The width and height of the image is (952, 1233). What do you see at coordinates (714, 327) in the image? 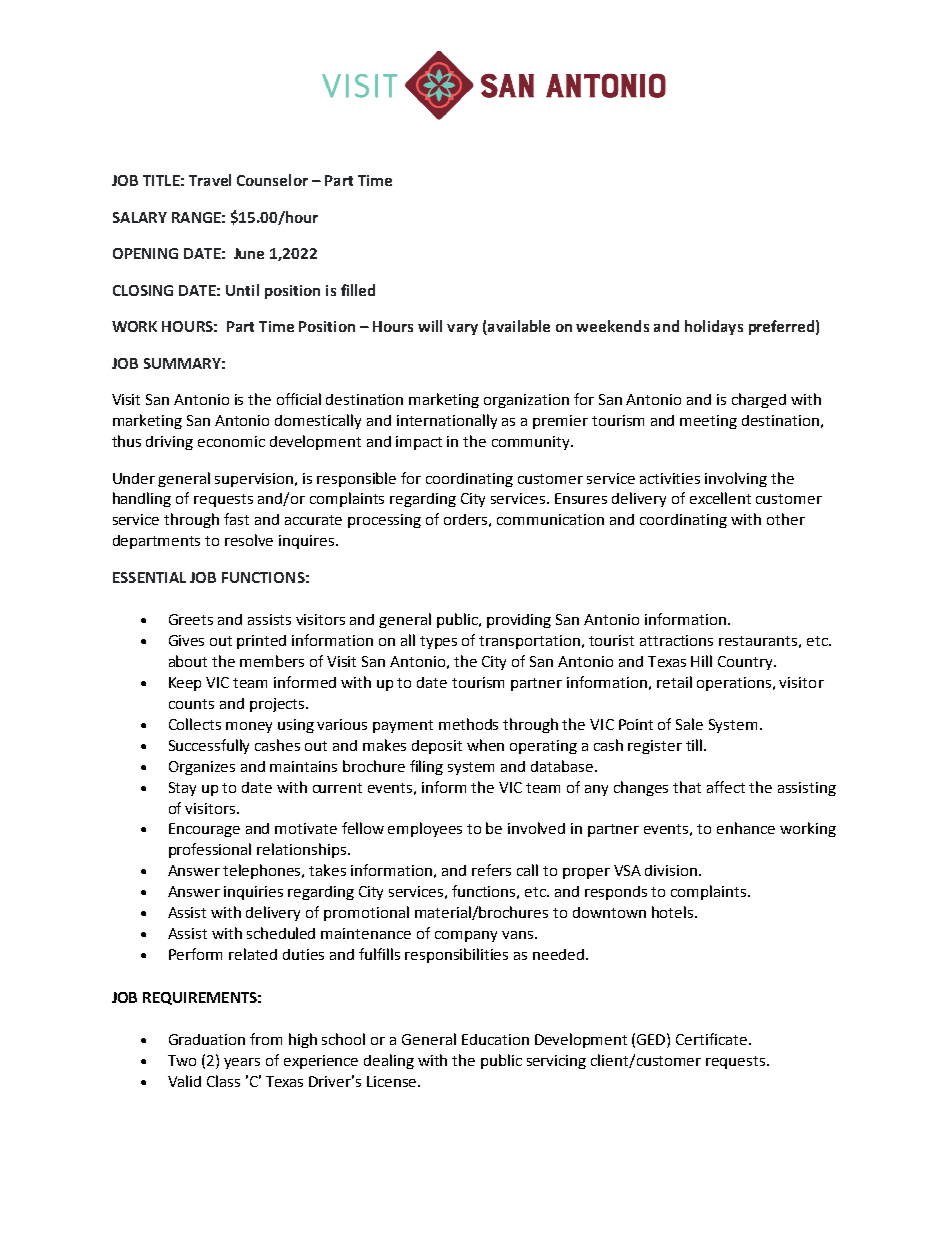
I see `holidays` at bounding box center [714, 327].
